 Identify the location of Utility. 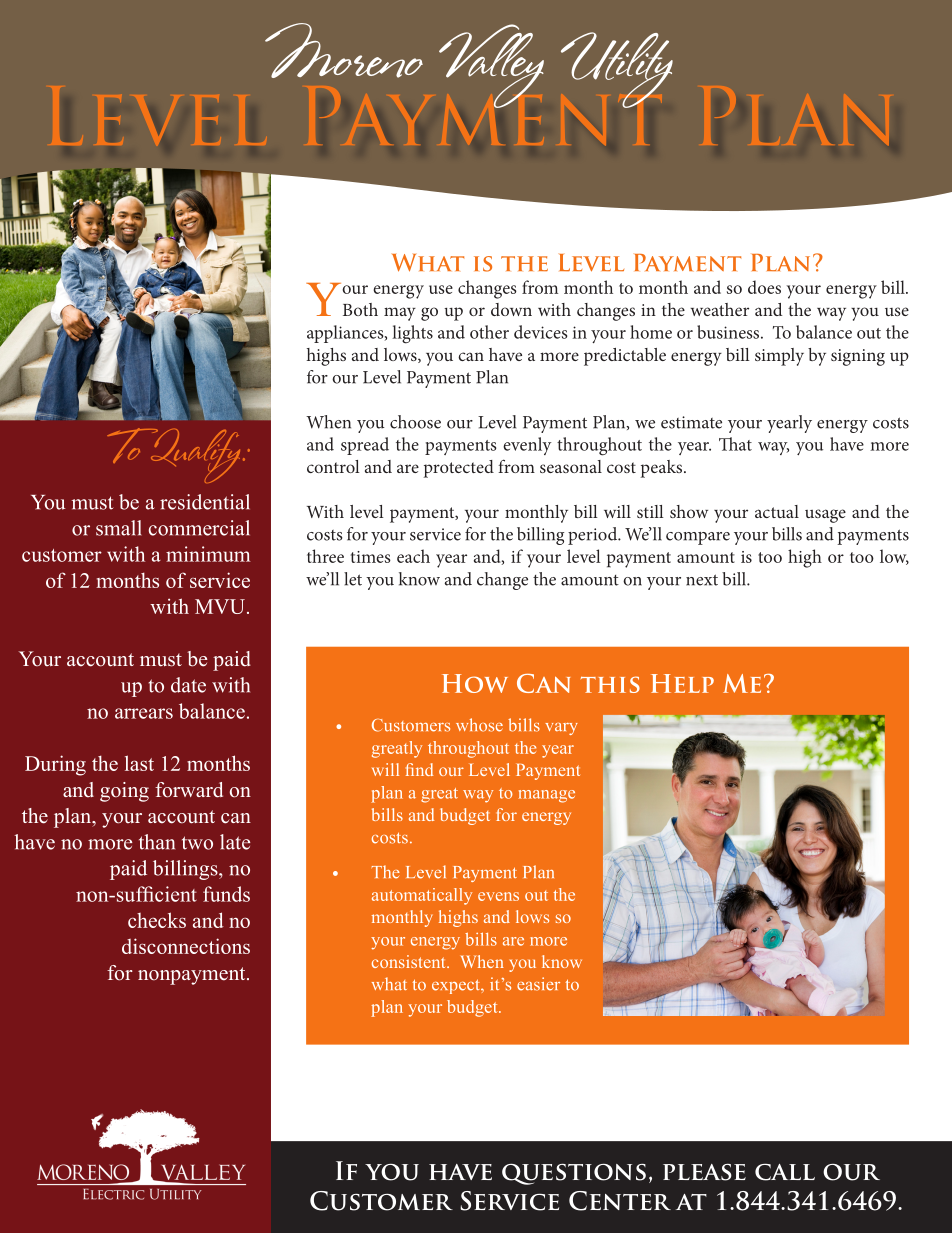
(617, 70).
